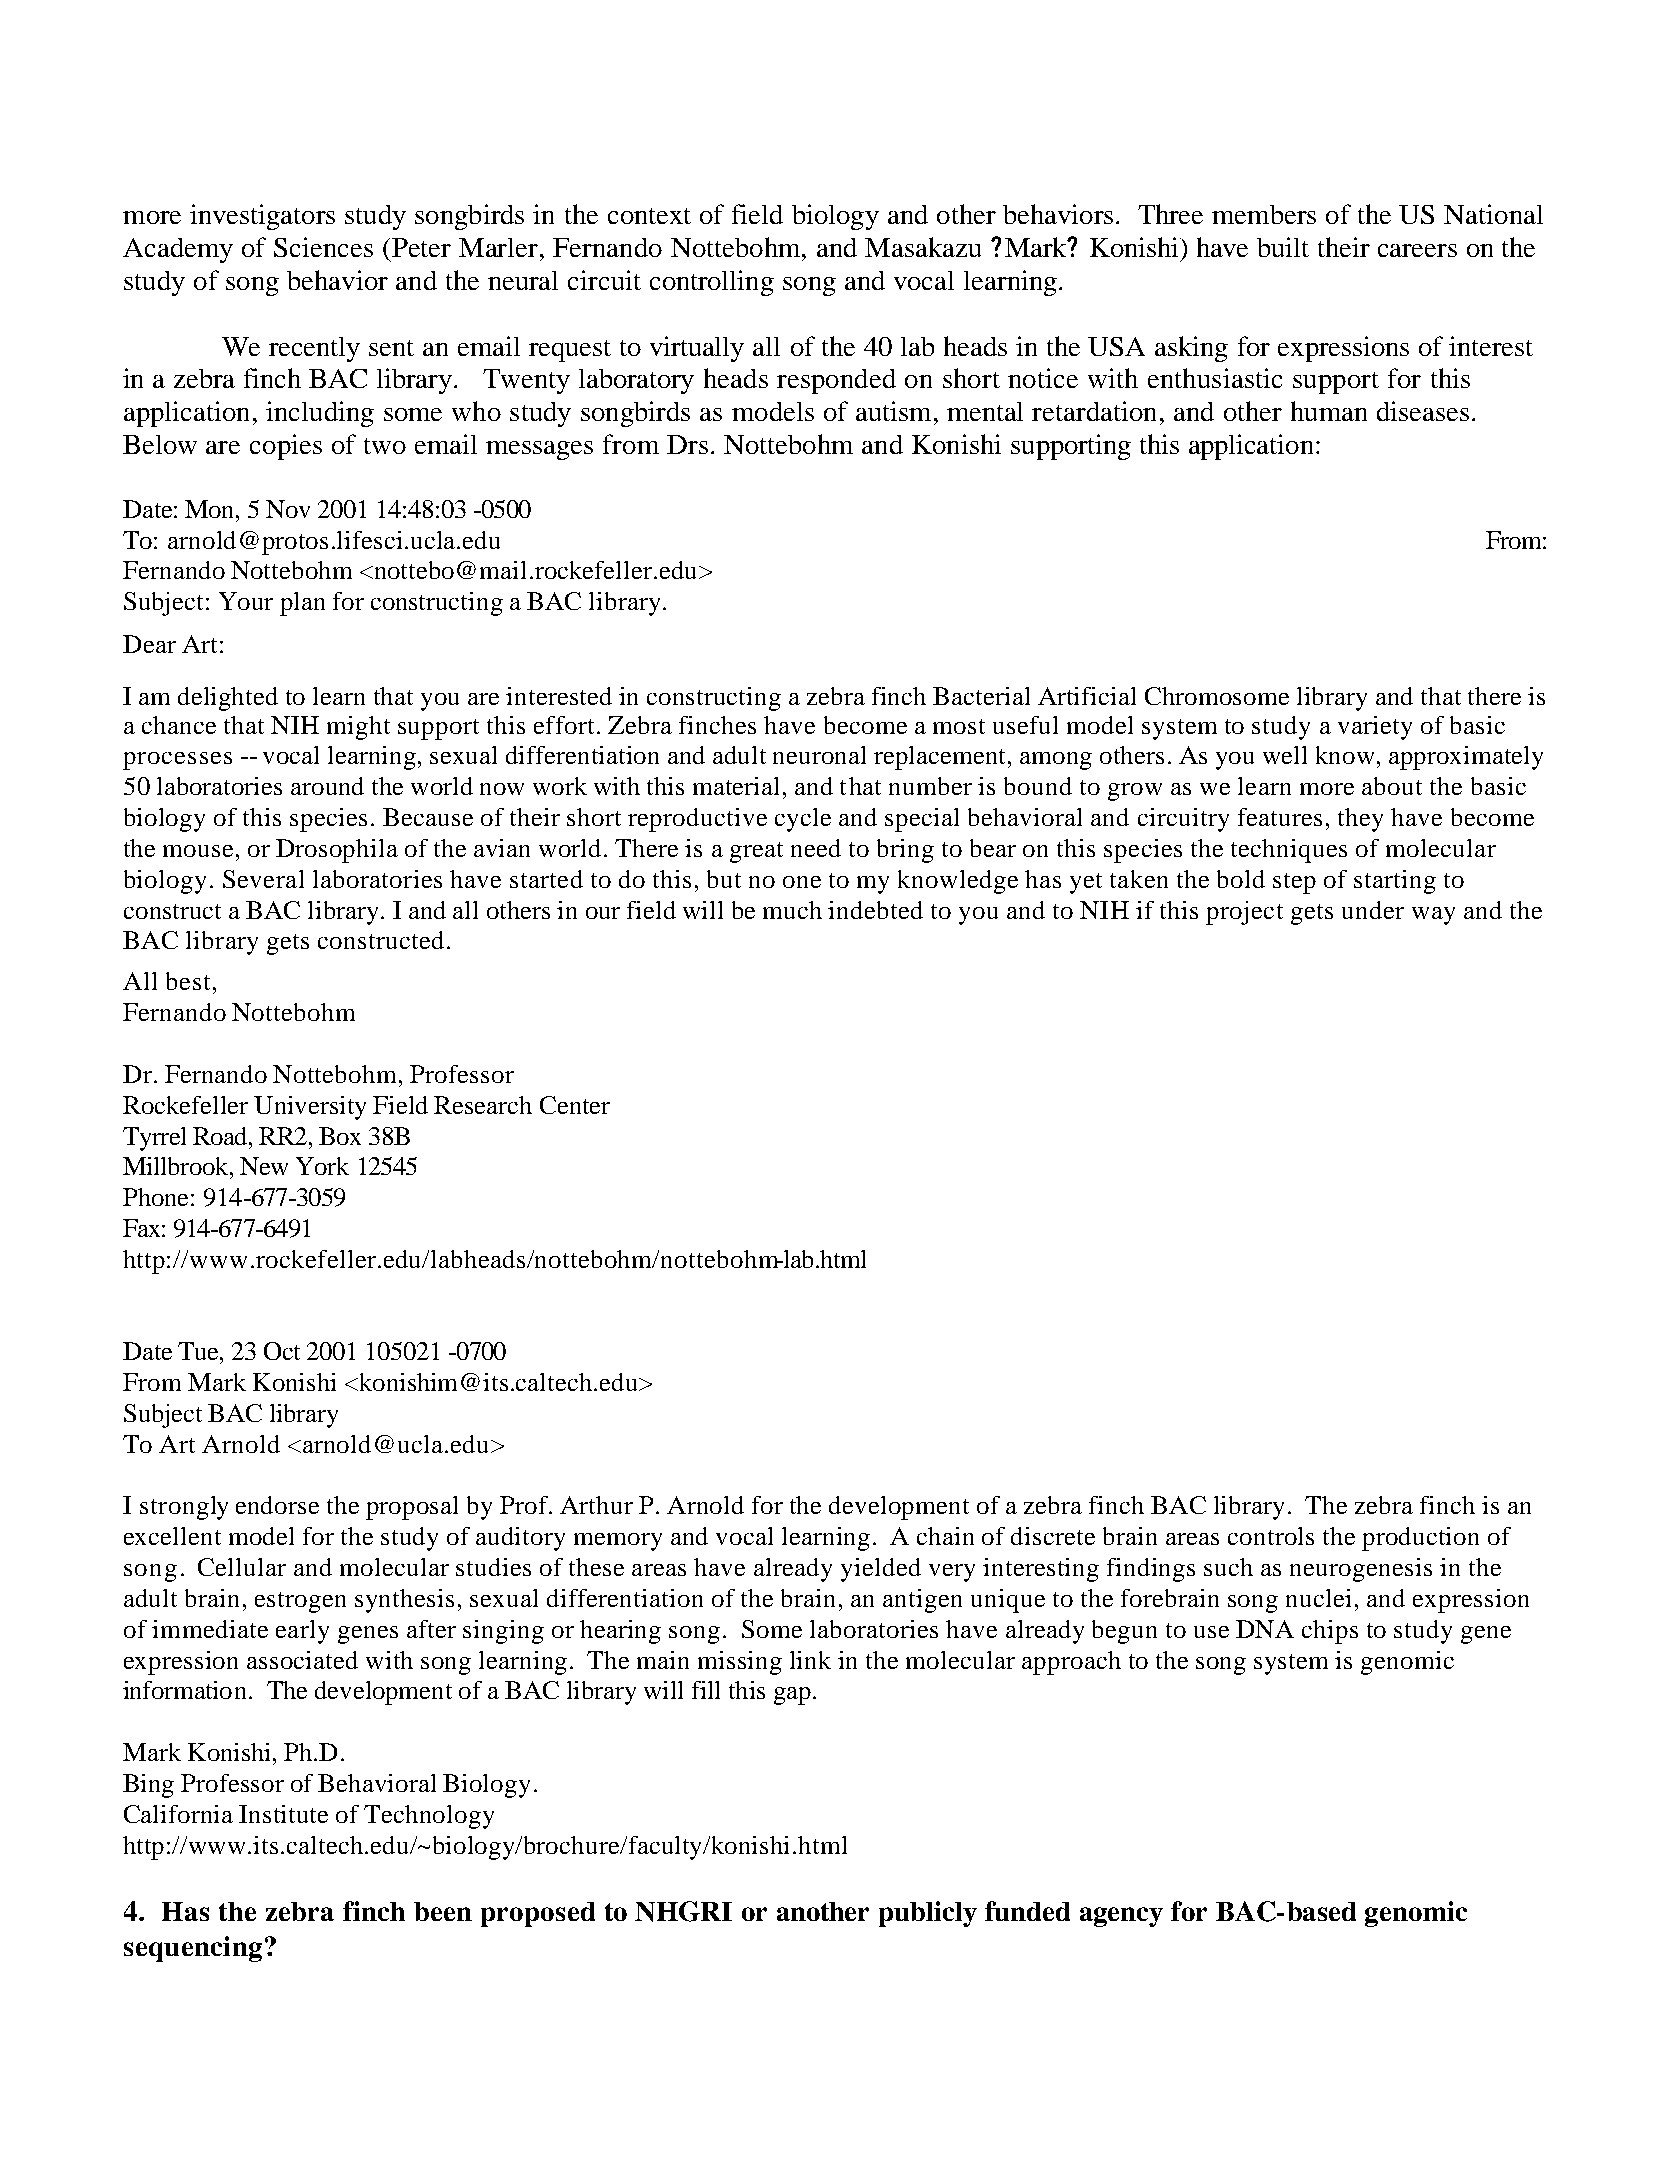 This screenshot has width=1677, height=2170. I want to click on Center, so click(575, 1105).
